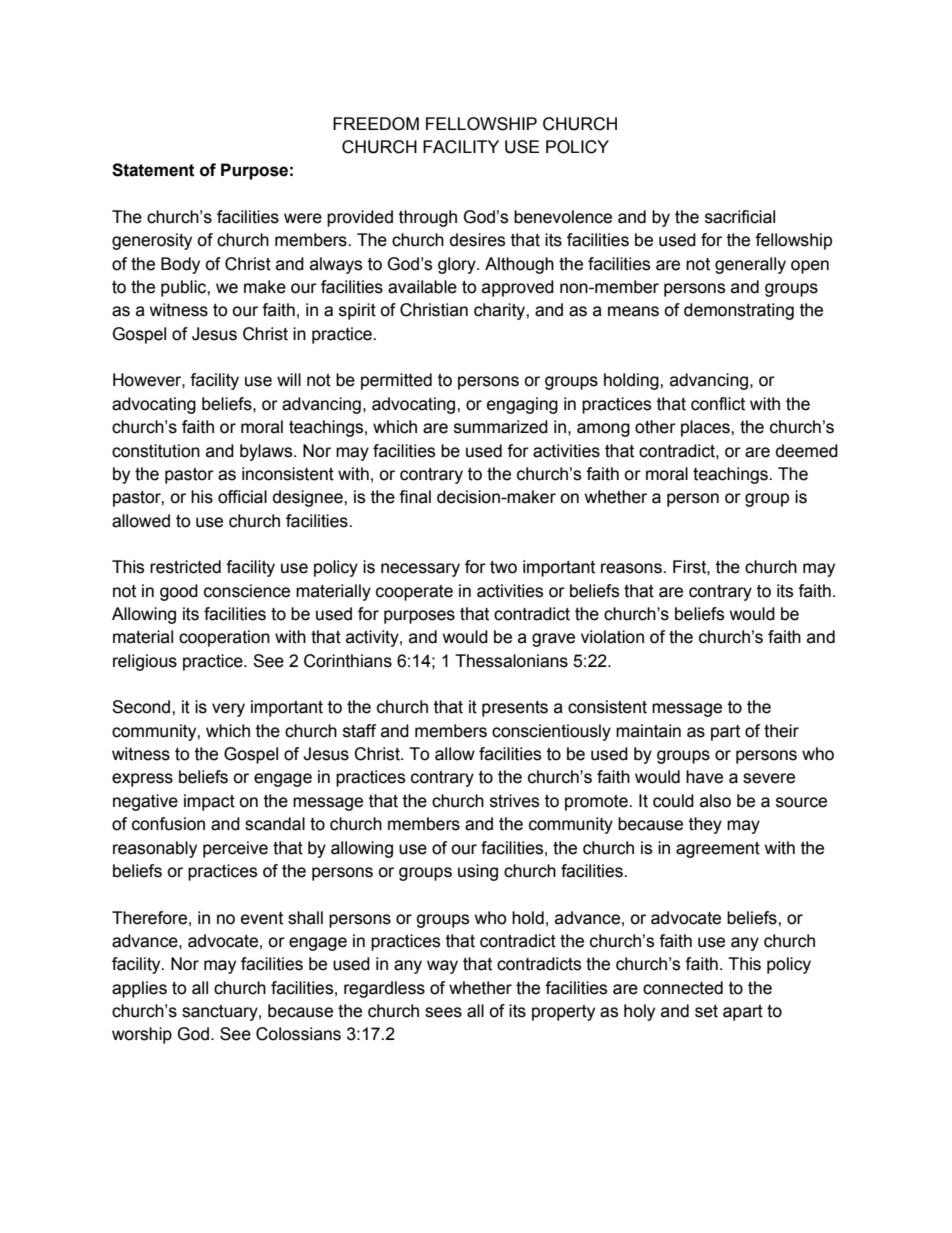 This screenshot has width=952, height=1233. What do you see at coordinates (247, 591) in the screenshot?
I see `conscience` at bounding box center [247, 591].
